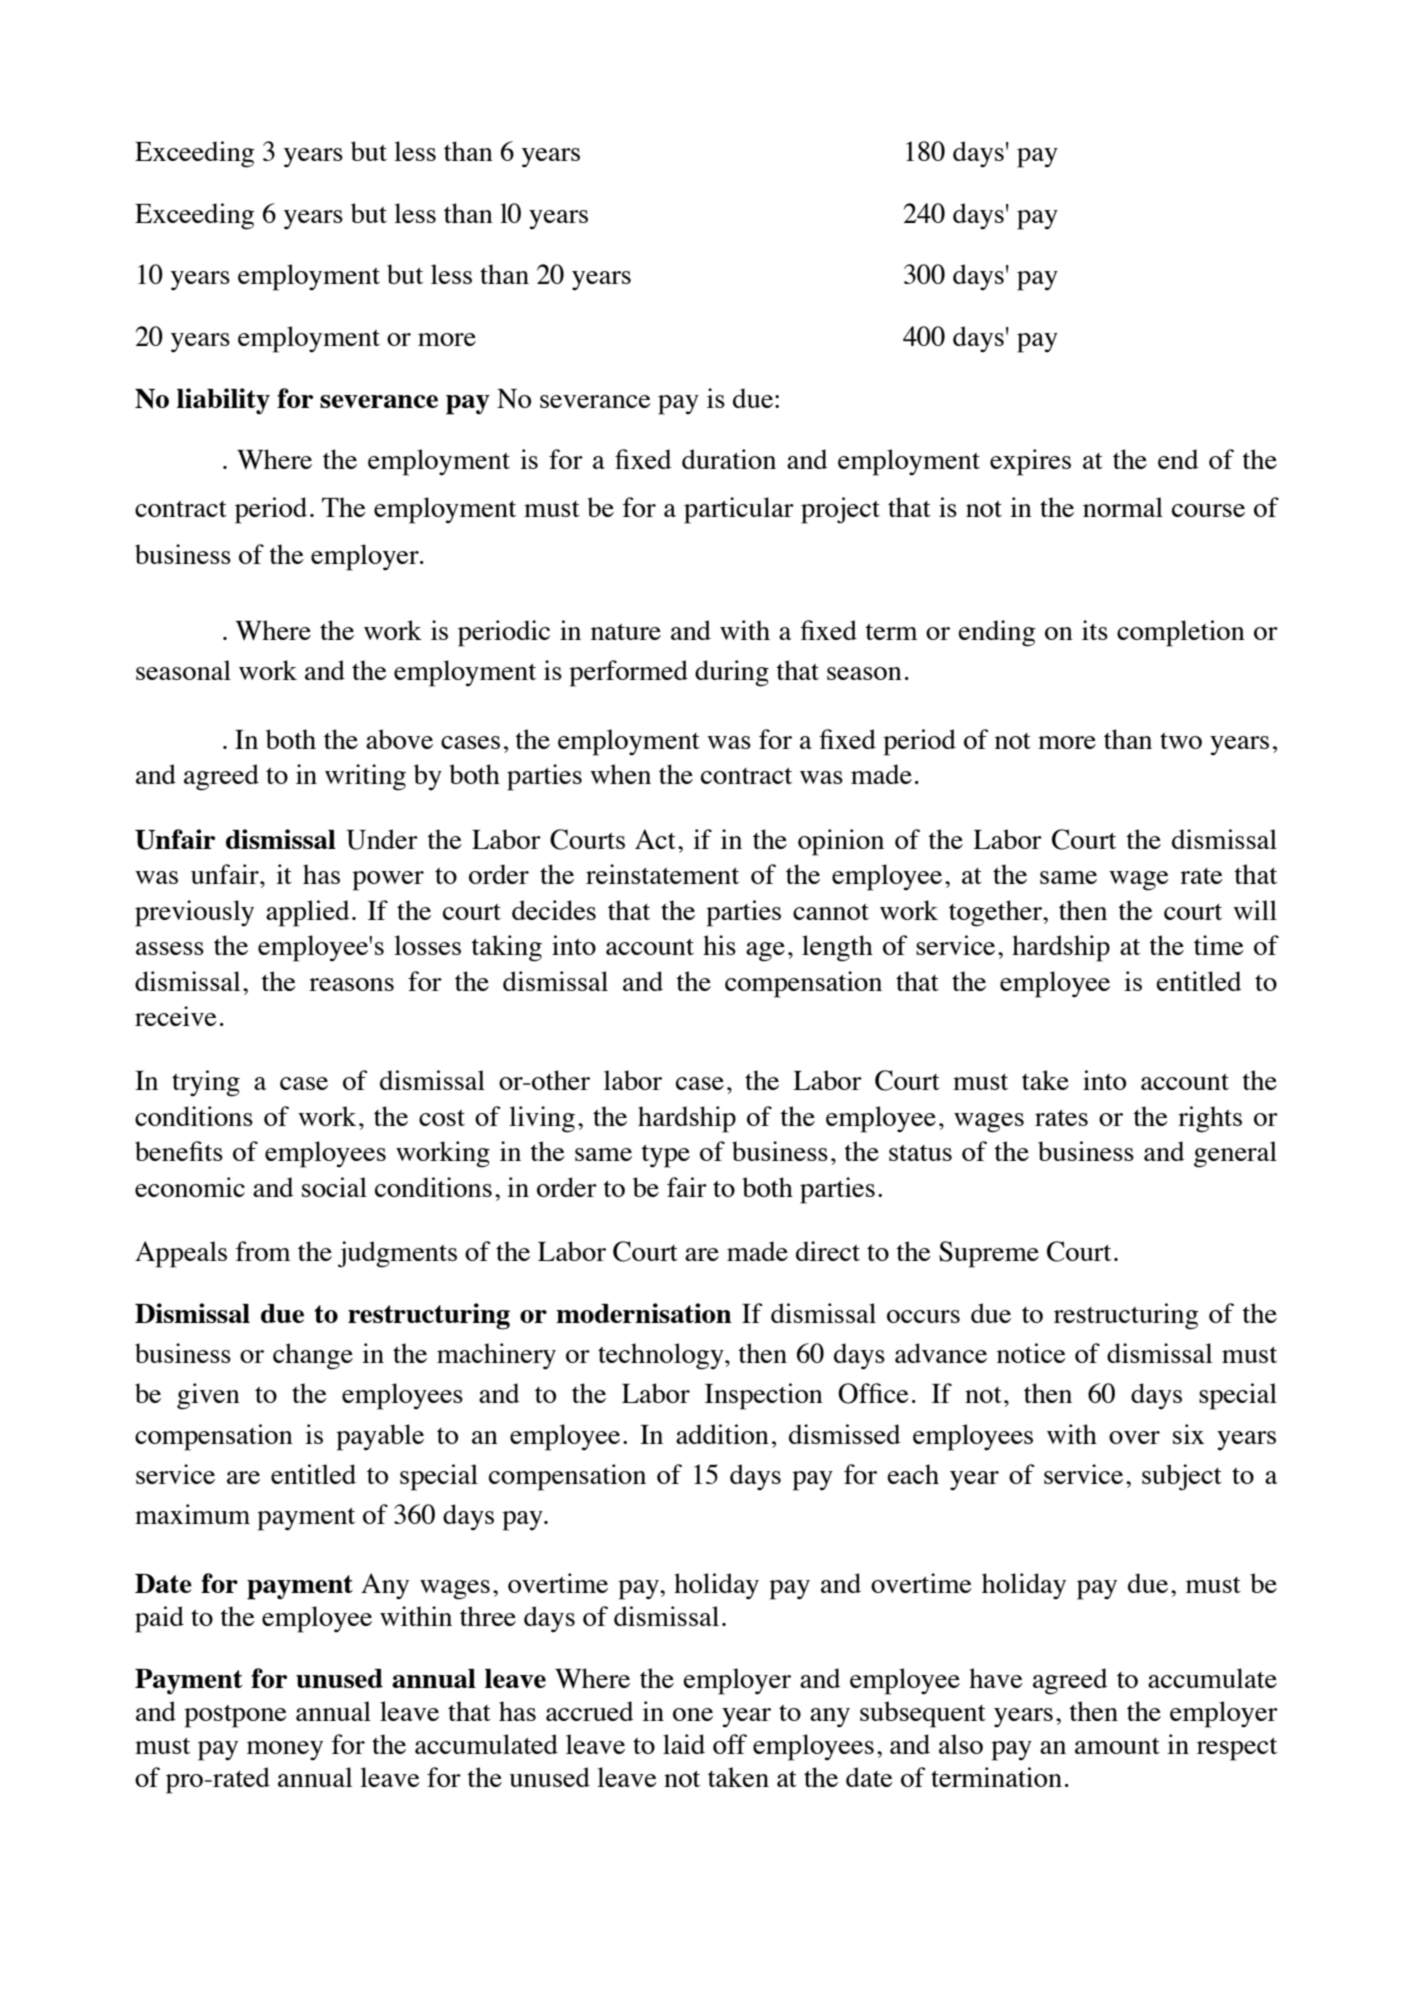 This screenshot has width=1411, height=1996. What do you see at coordinates (235, 1716) in the screenshot?
I see `postpone` at bounding box center [235, 1716].
